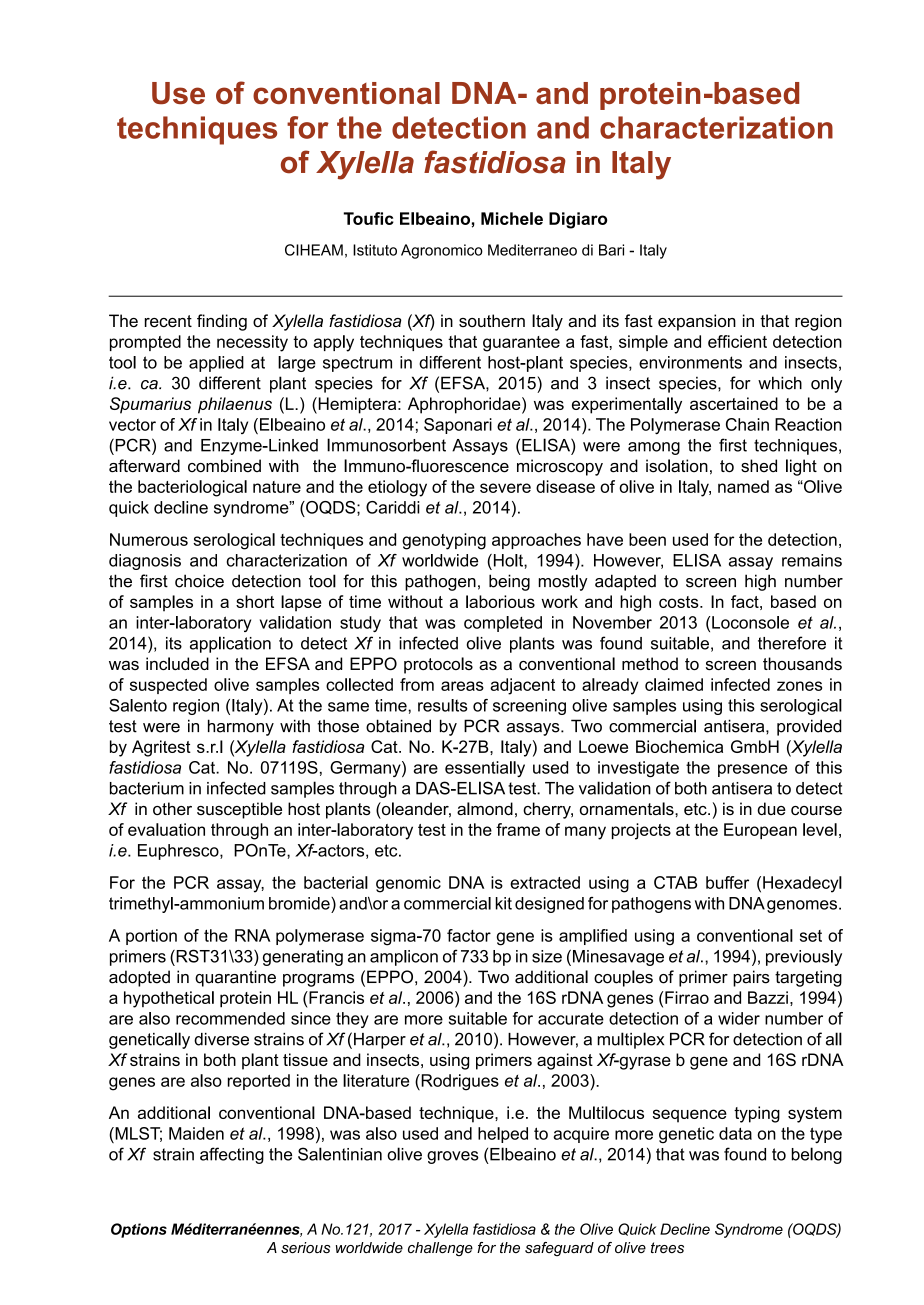  Describe the element at coordinates (199, 581) in the document. I see `choice` at that location.
